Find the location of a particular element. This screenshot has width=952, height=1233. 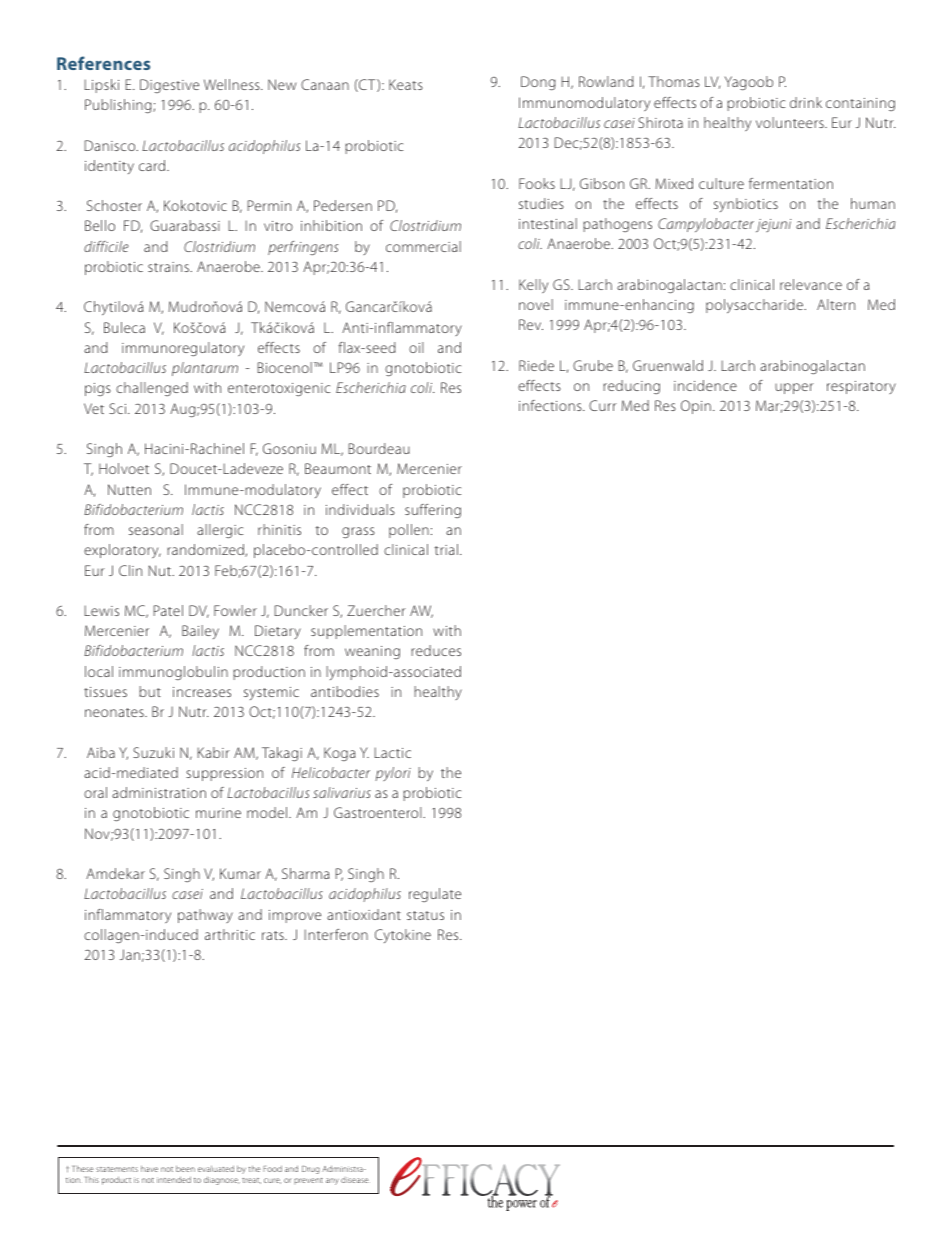

regulate is located at coordinates (435, 895).
